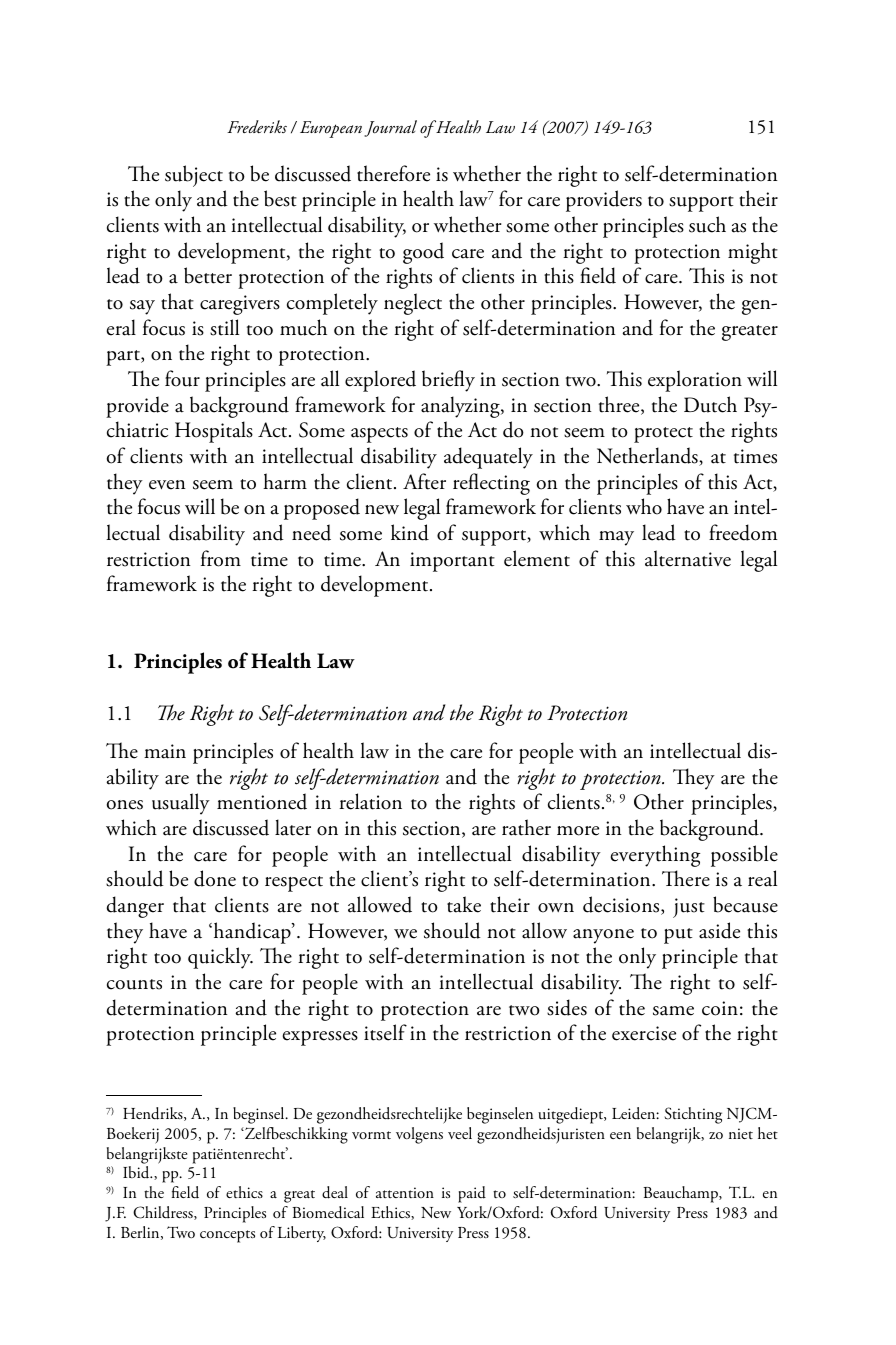 Image resolution: width=896 pixels, height=1345 pixels. I want to click on done, so click(215, 878).
